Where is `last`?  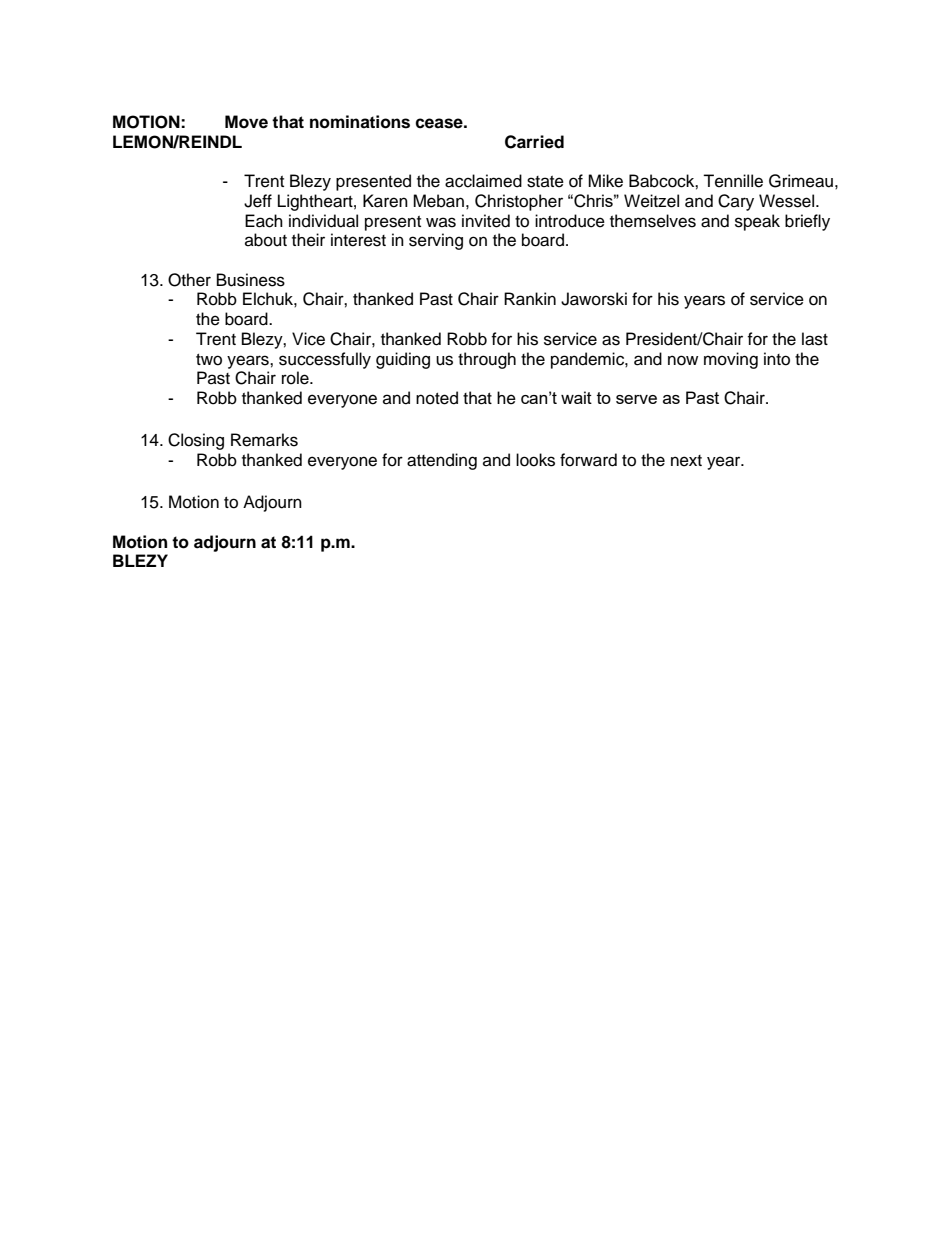 last is located at coordinates (815, 339).
